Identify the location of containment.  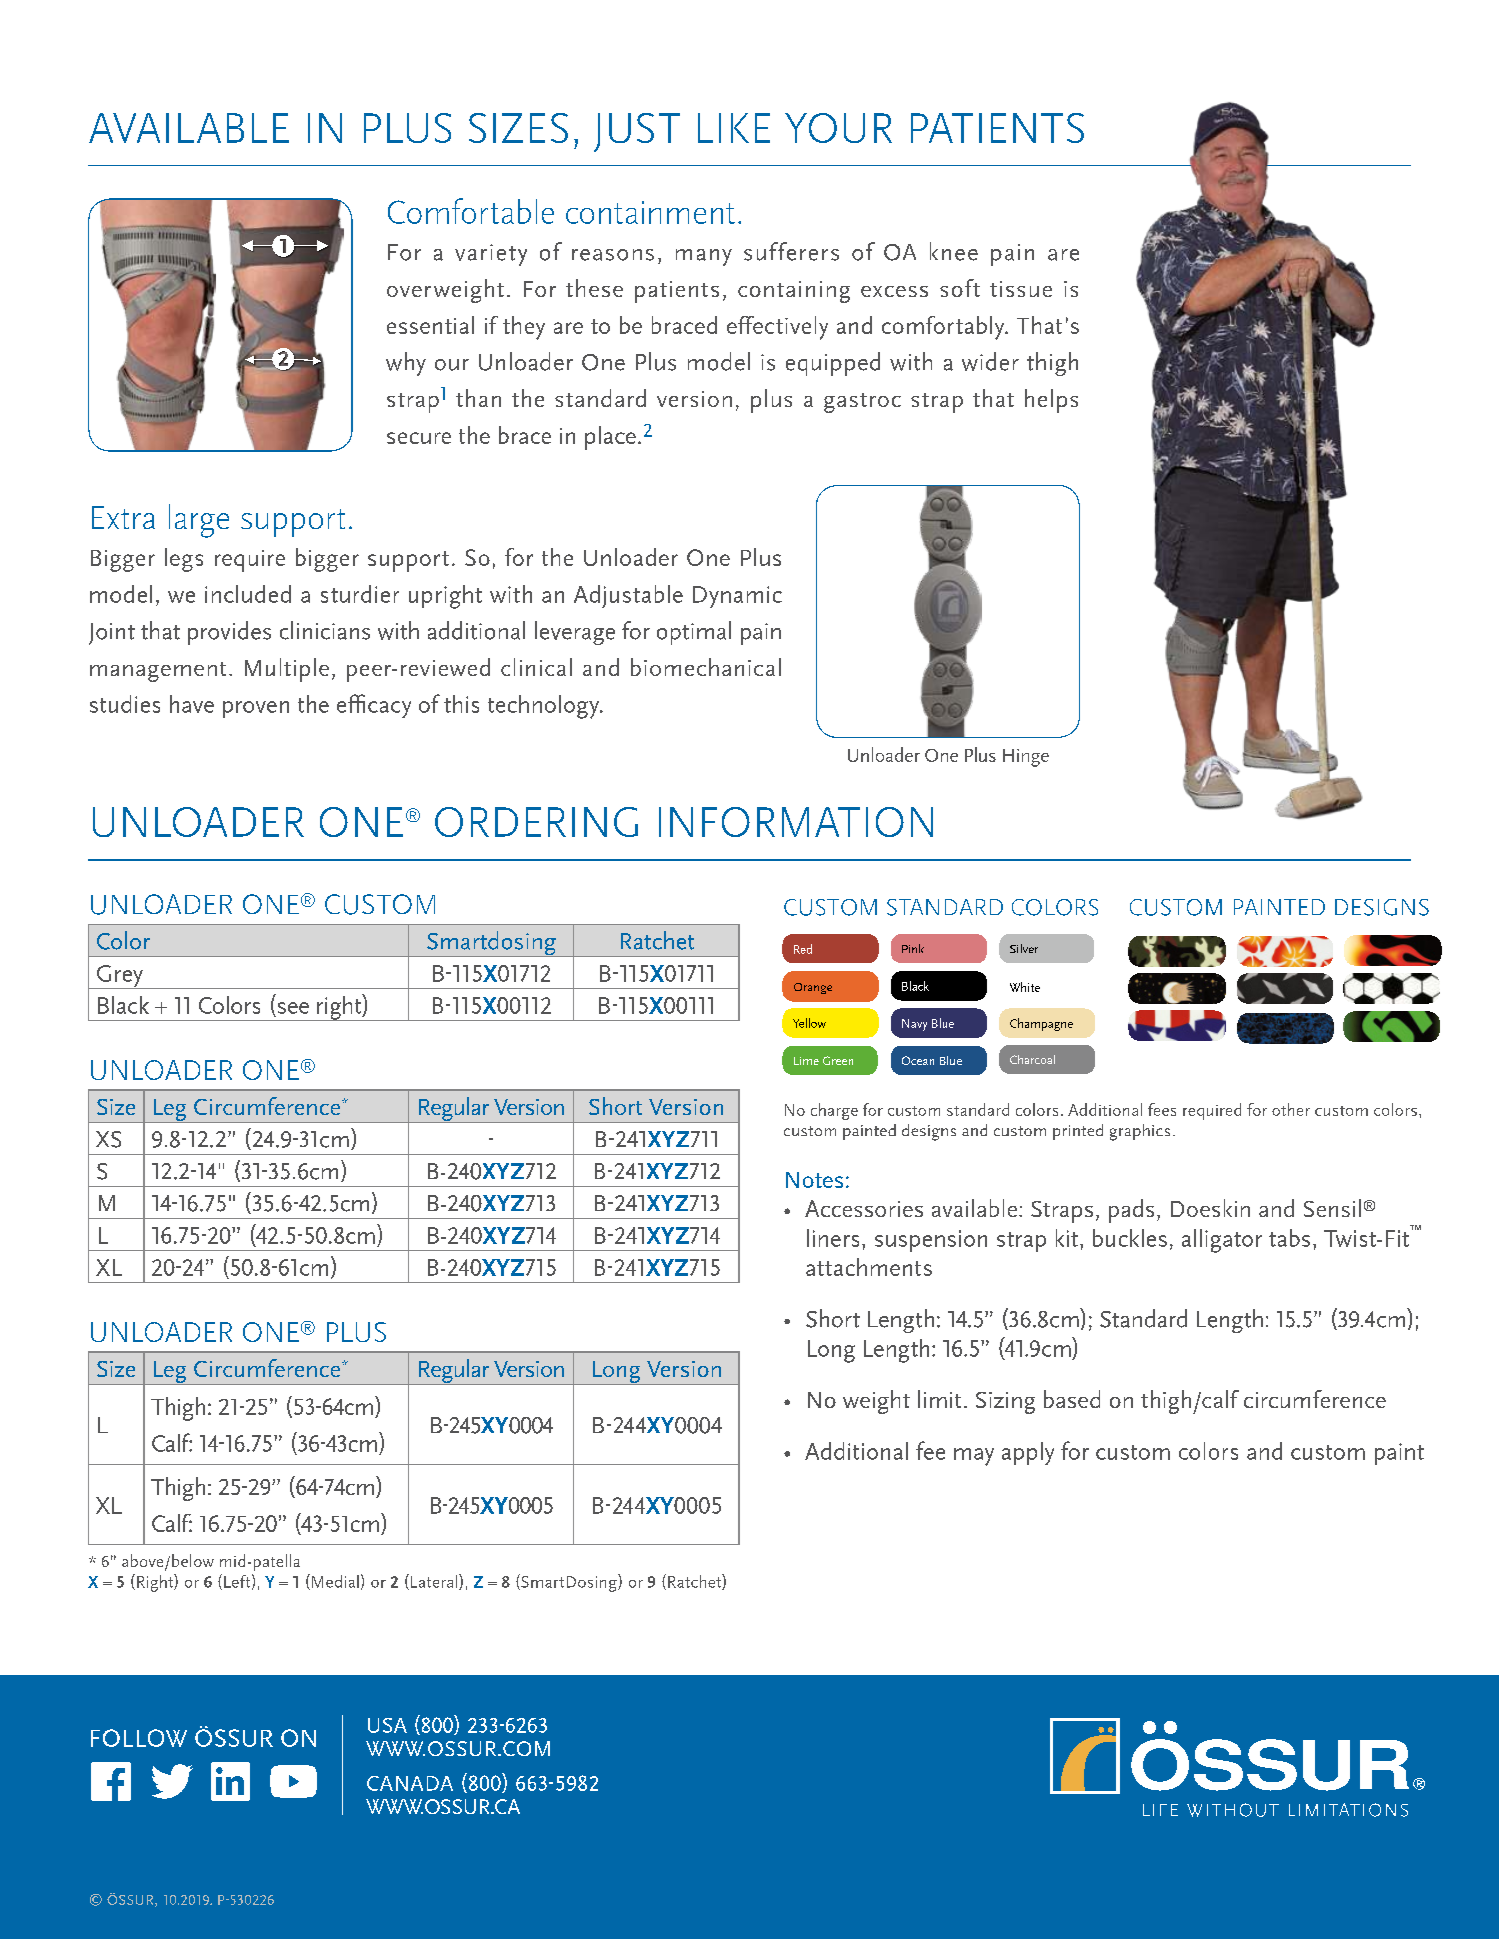
(650, 212).
